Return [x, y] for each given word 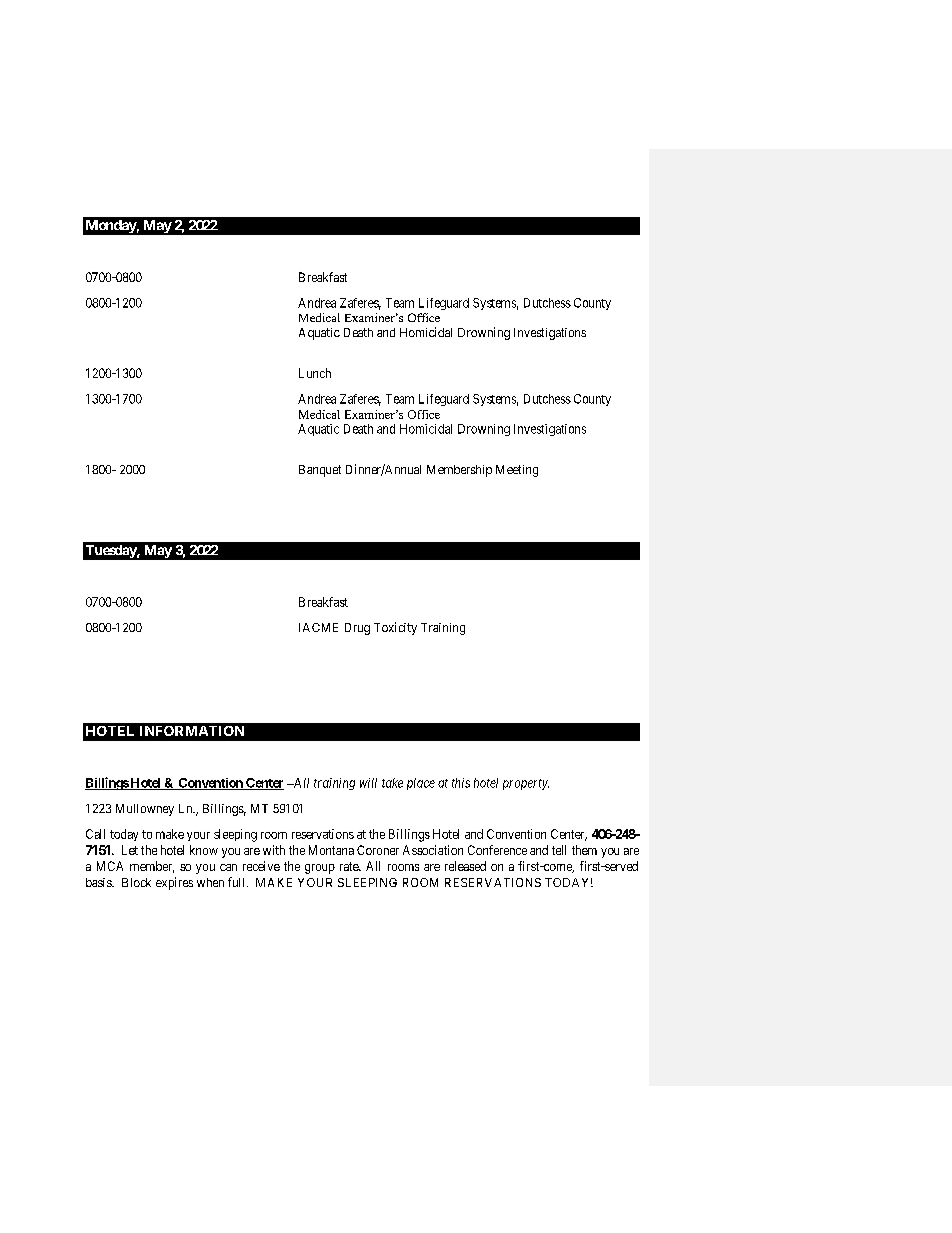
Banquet [320, 471]
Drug [357, 629]
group [320, 869]
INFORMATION [192, 731]
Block [136, 882]
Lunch [315, 373]
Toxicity [395, 628]
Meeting [517, 471]
